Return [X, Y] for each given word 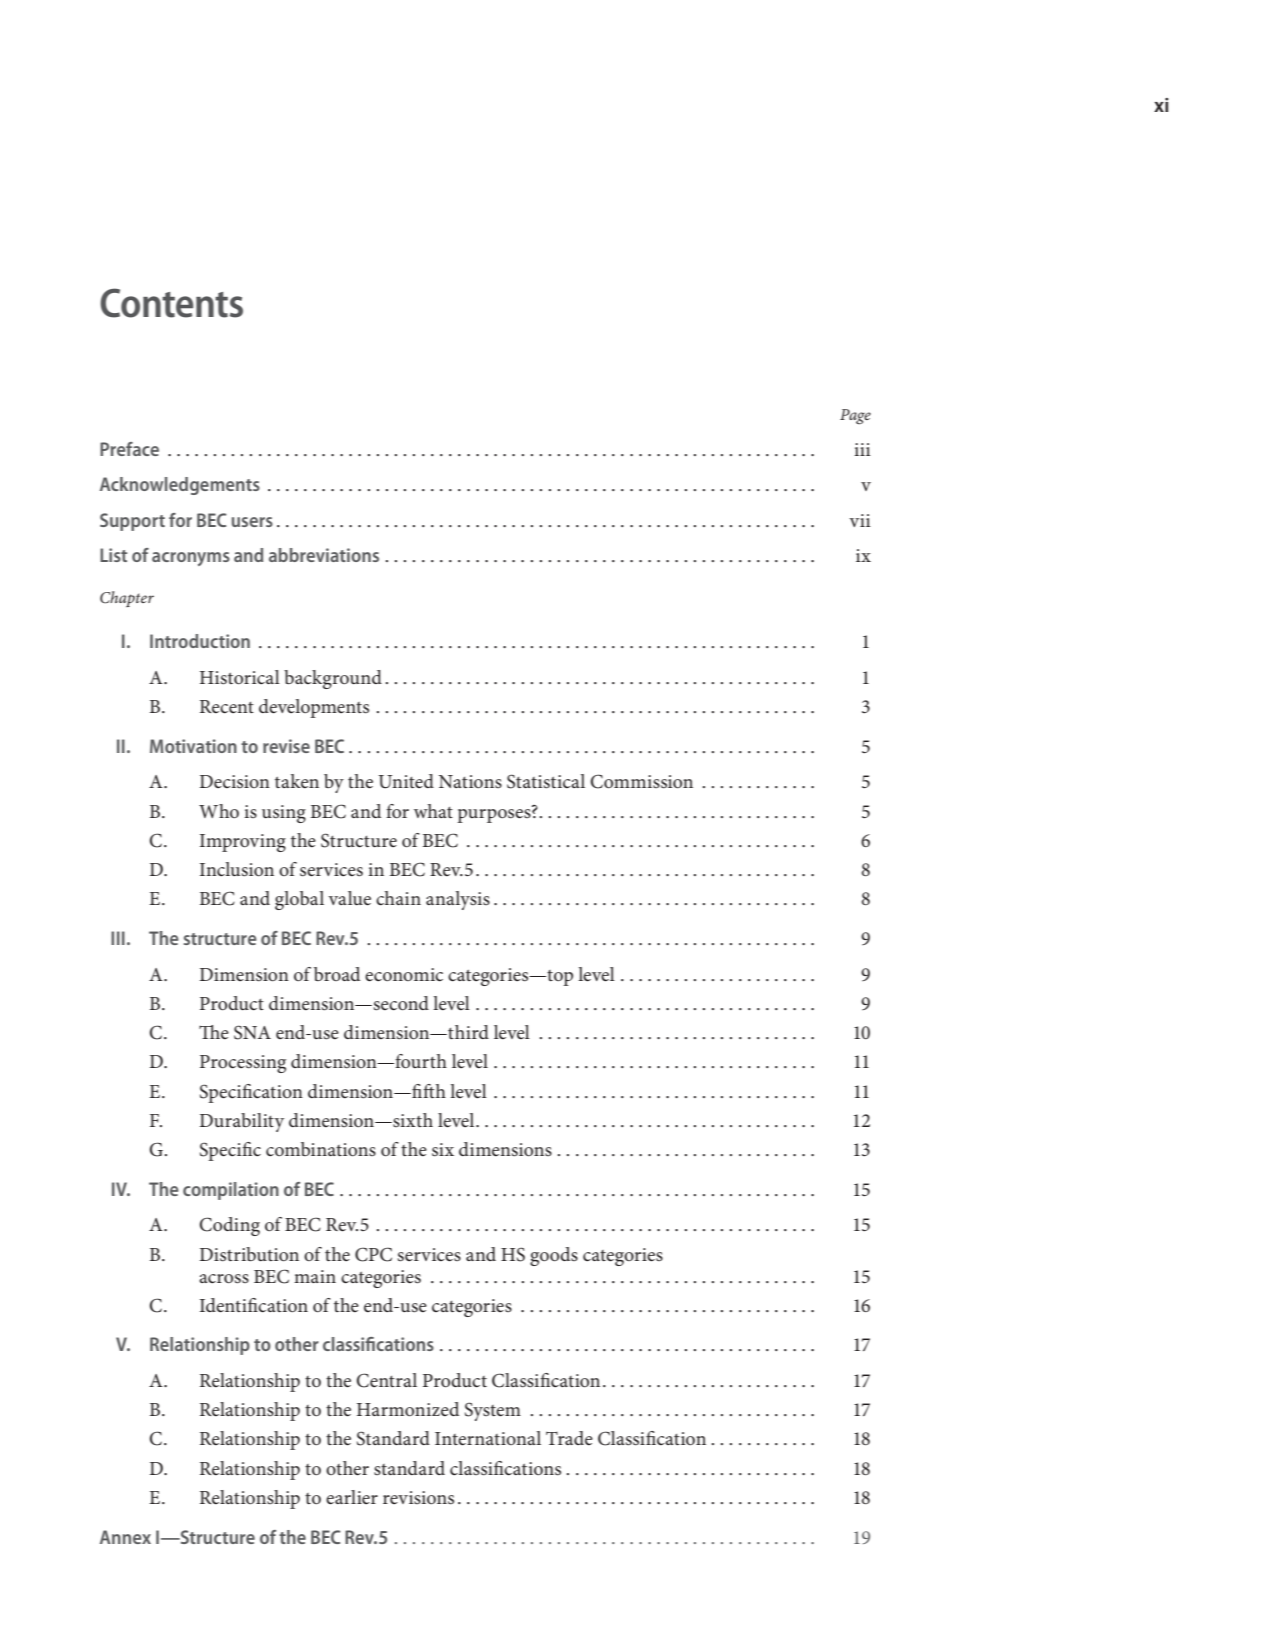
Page [855, 417]
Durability [241, 1122]
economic [404, 975]
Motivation [193, 746]
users [252, 522]
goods [554, 1256]
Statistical [546, 781]
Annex [125, 1537]
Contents [171, 303]
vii [860, 520]
